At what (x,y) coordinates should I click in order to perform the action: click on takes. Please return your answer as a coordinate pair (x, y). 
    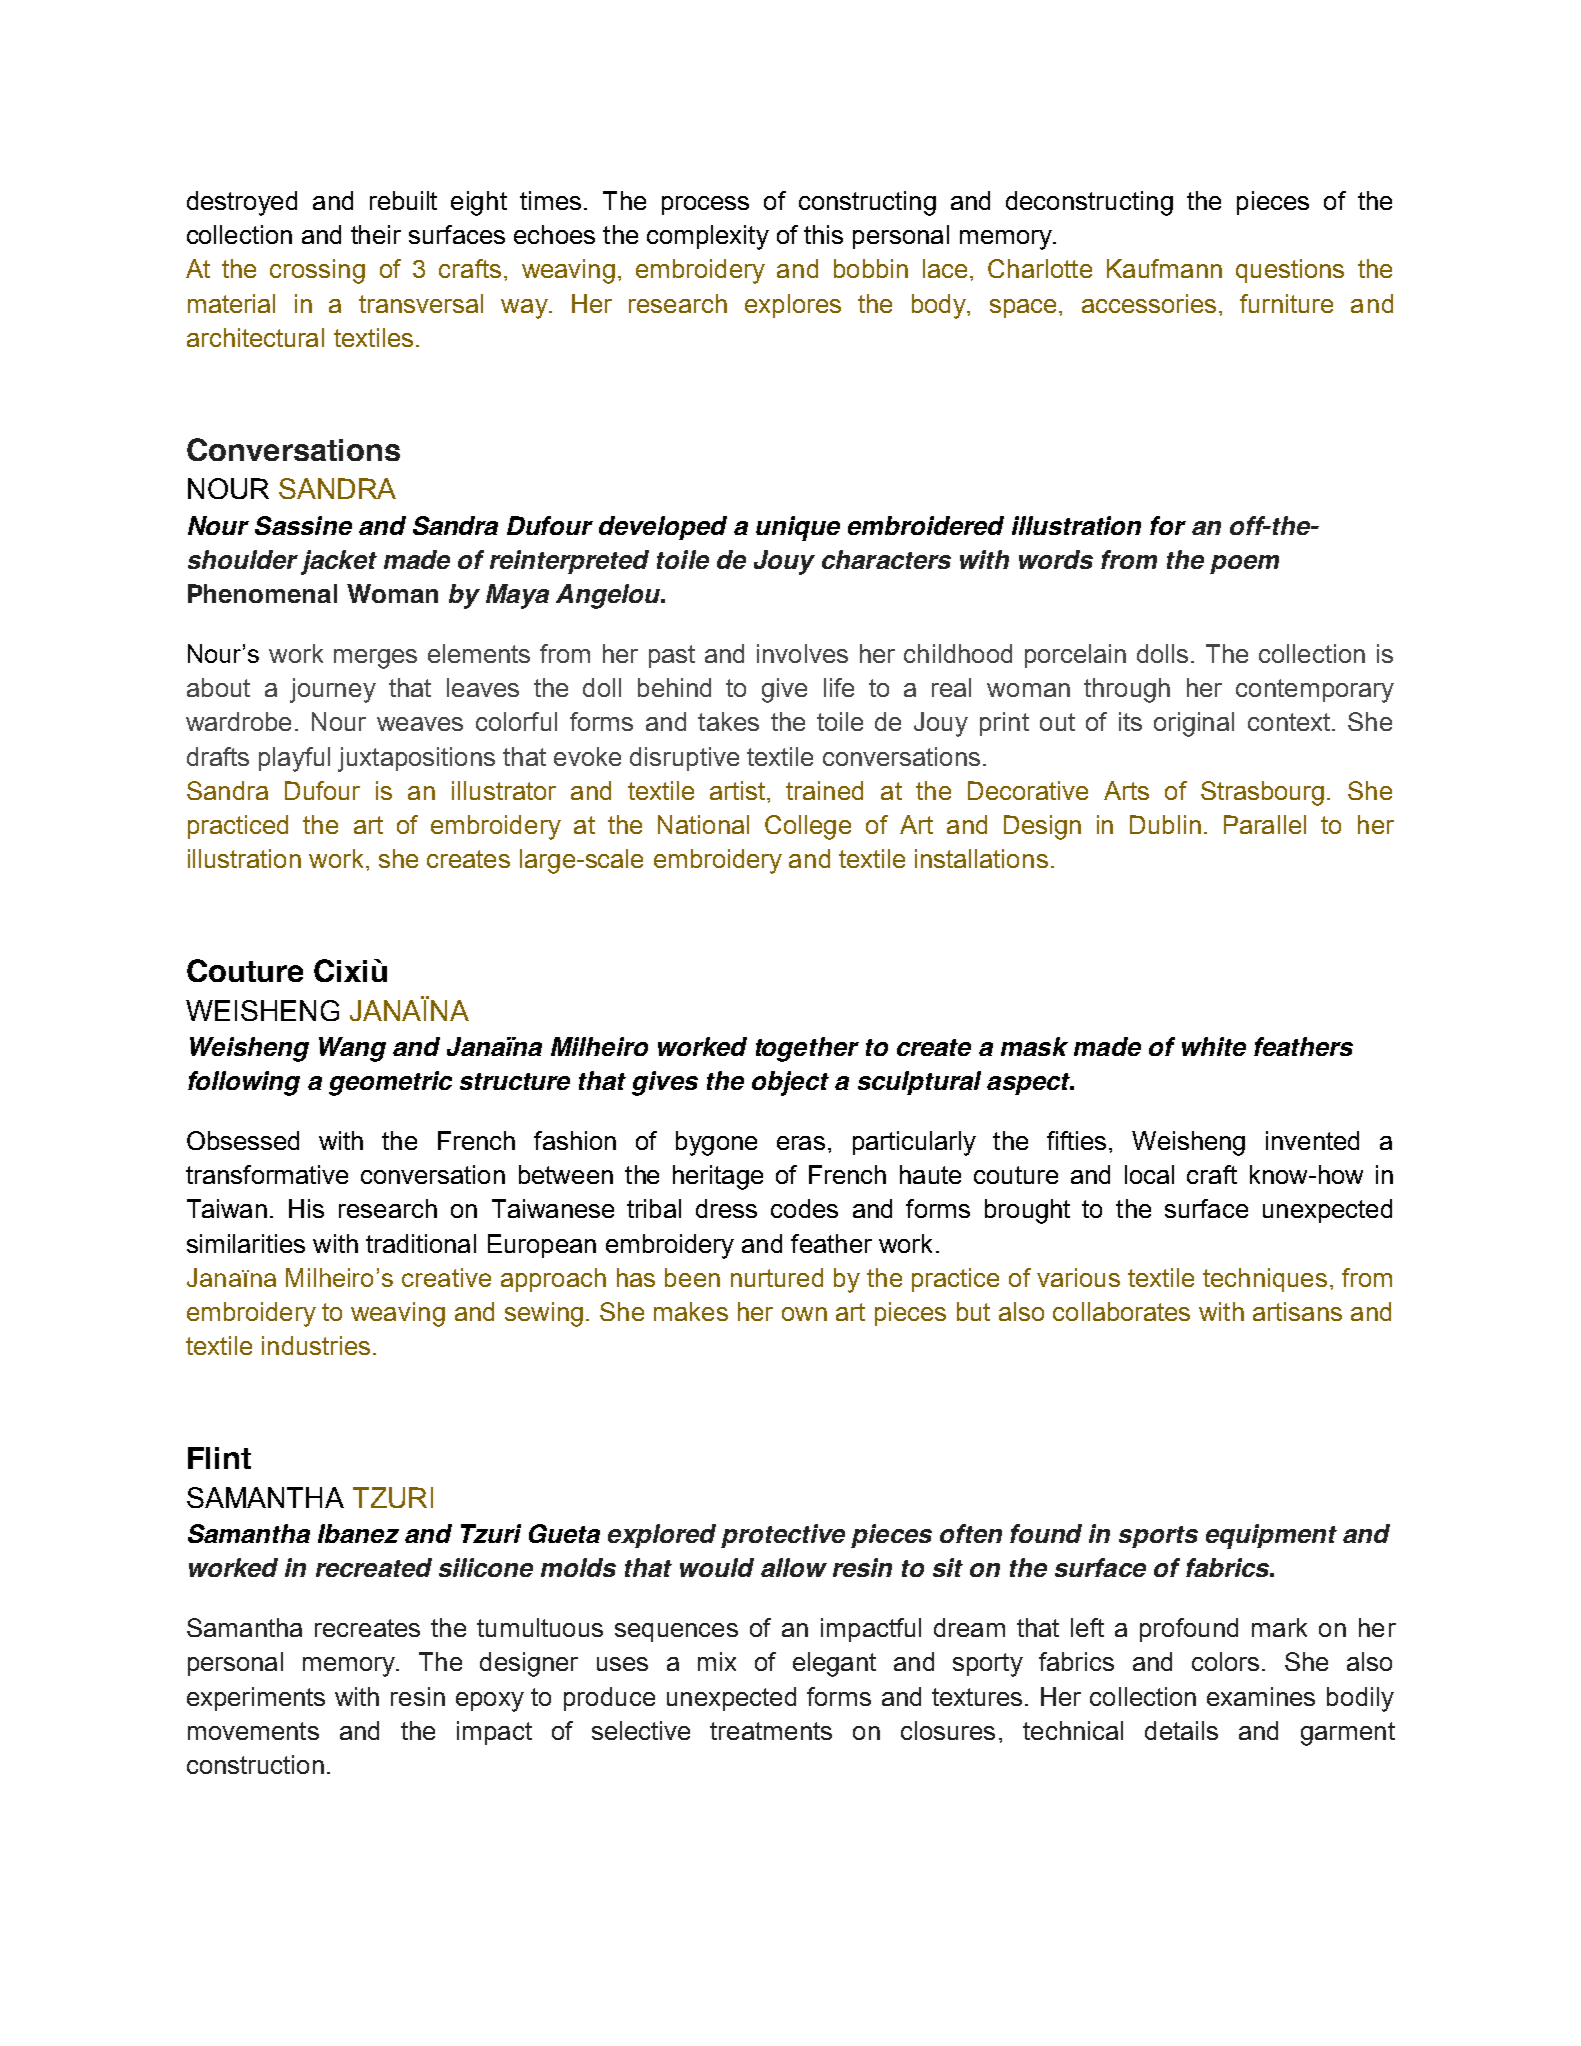
    Looking at the image, I should click on (728, 721).
